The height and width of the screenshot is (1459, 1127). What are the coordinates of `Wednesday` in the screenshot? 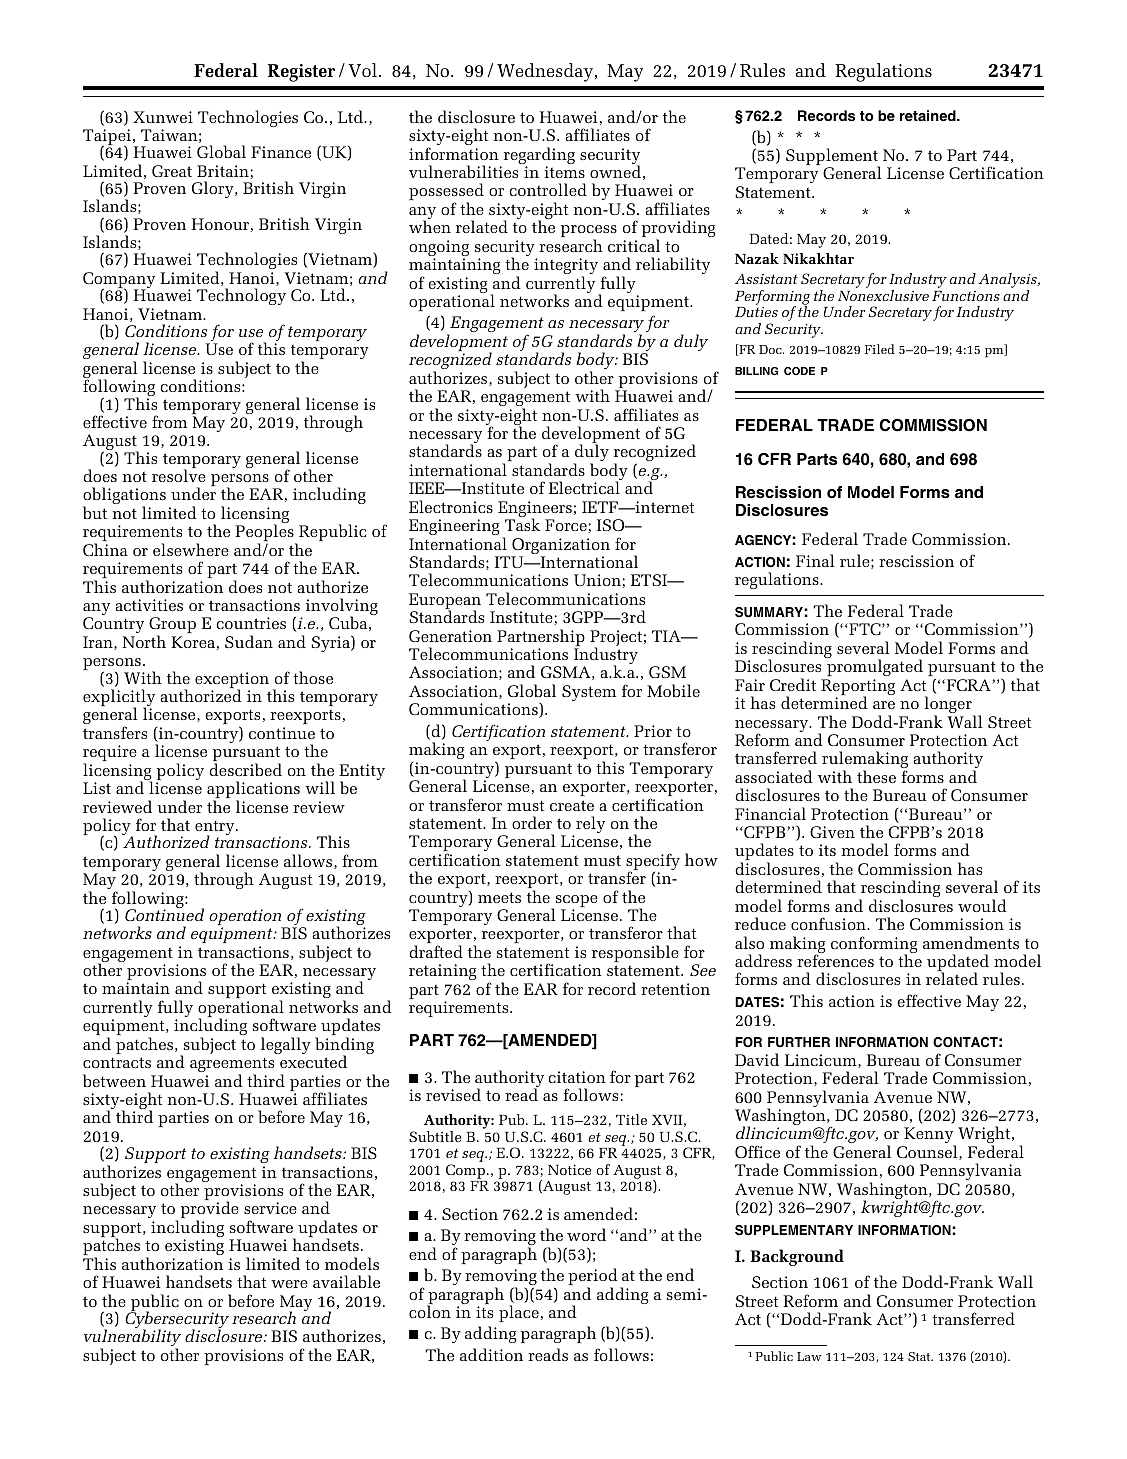 It's located at (545, 72).
